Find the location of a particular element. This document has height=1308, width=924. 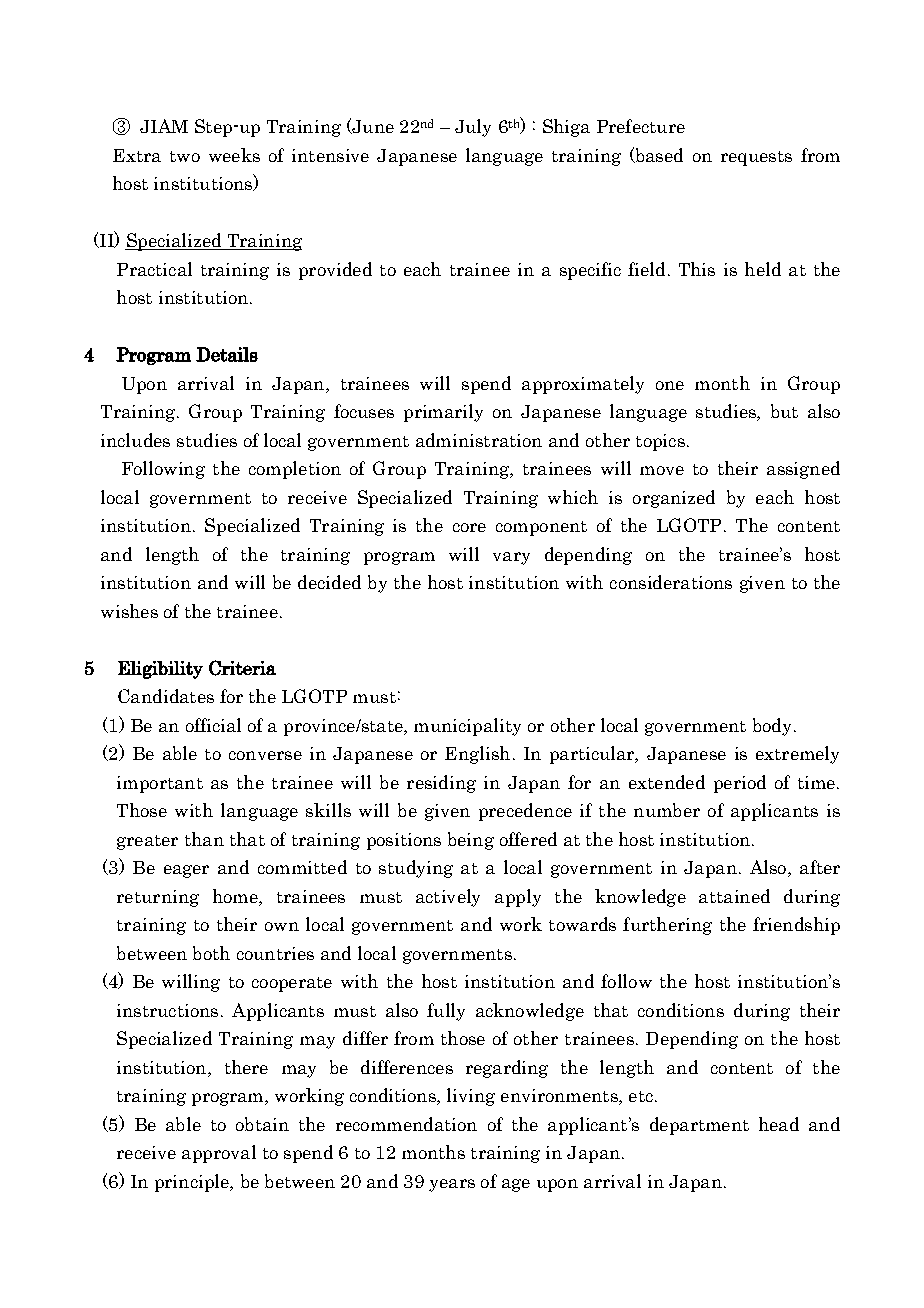

attained is located at coordinates (734, 896).
